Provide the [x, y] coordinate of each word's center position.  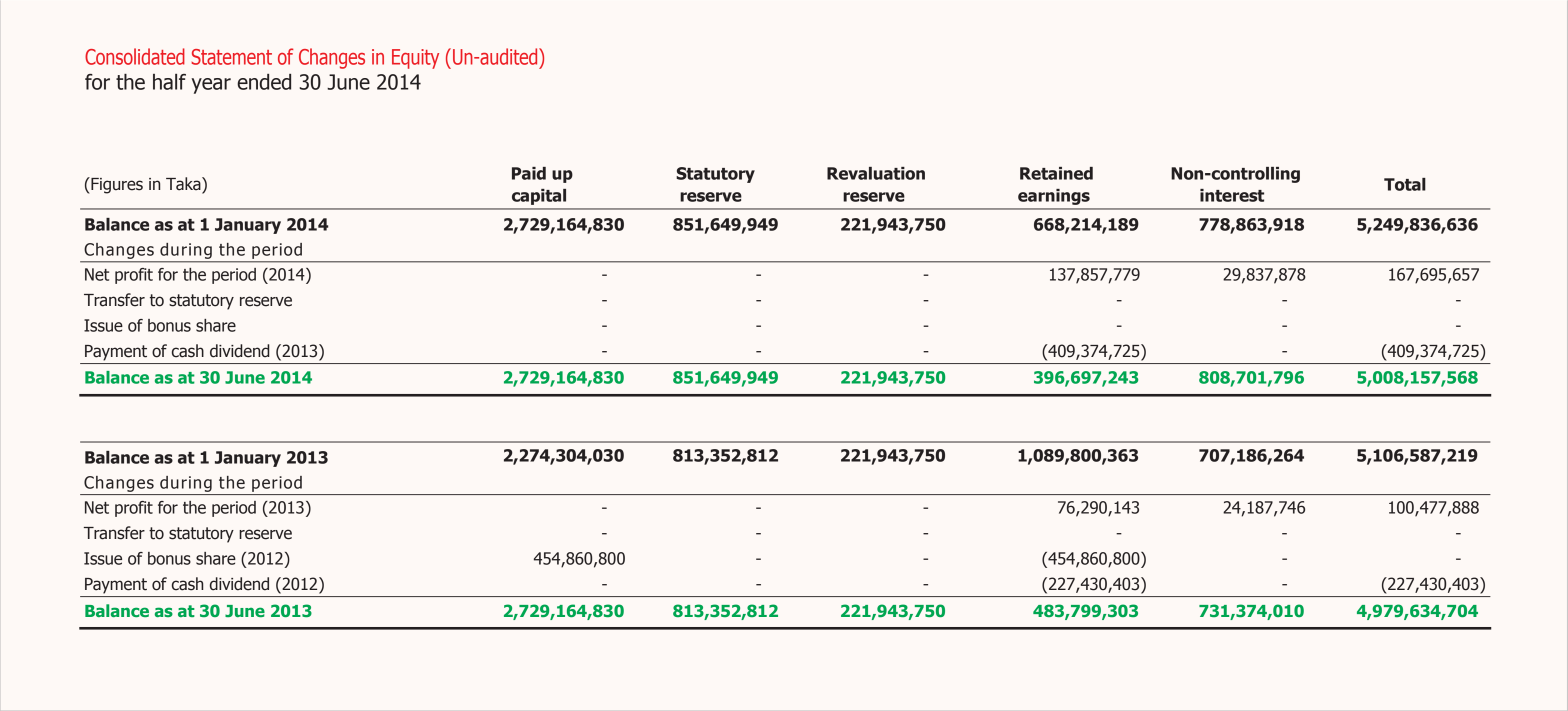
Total [1405, 184]
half [169, 82]
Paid [529, 173]
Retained [1056, 173]
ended [264, 82]
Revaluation [876, 173]
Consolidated [135, 56]
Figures [116, 185]
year [211, 86]
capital [539, 197]
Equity [415, 59]
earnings [1054, 197]
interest [1232, 195]
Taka [184, 185]
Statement [231, 57]
